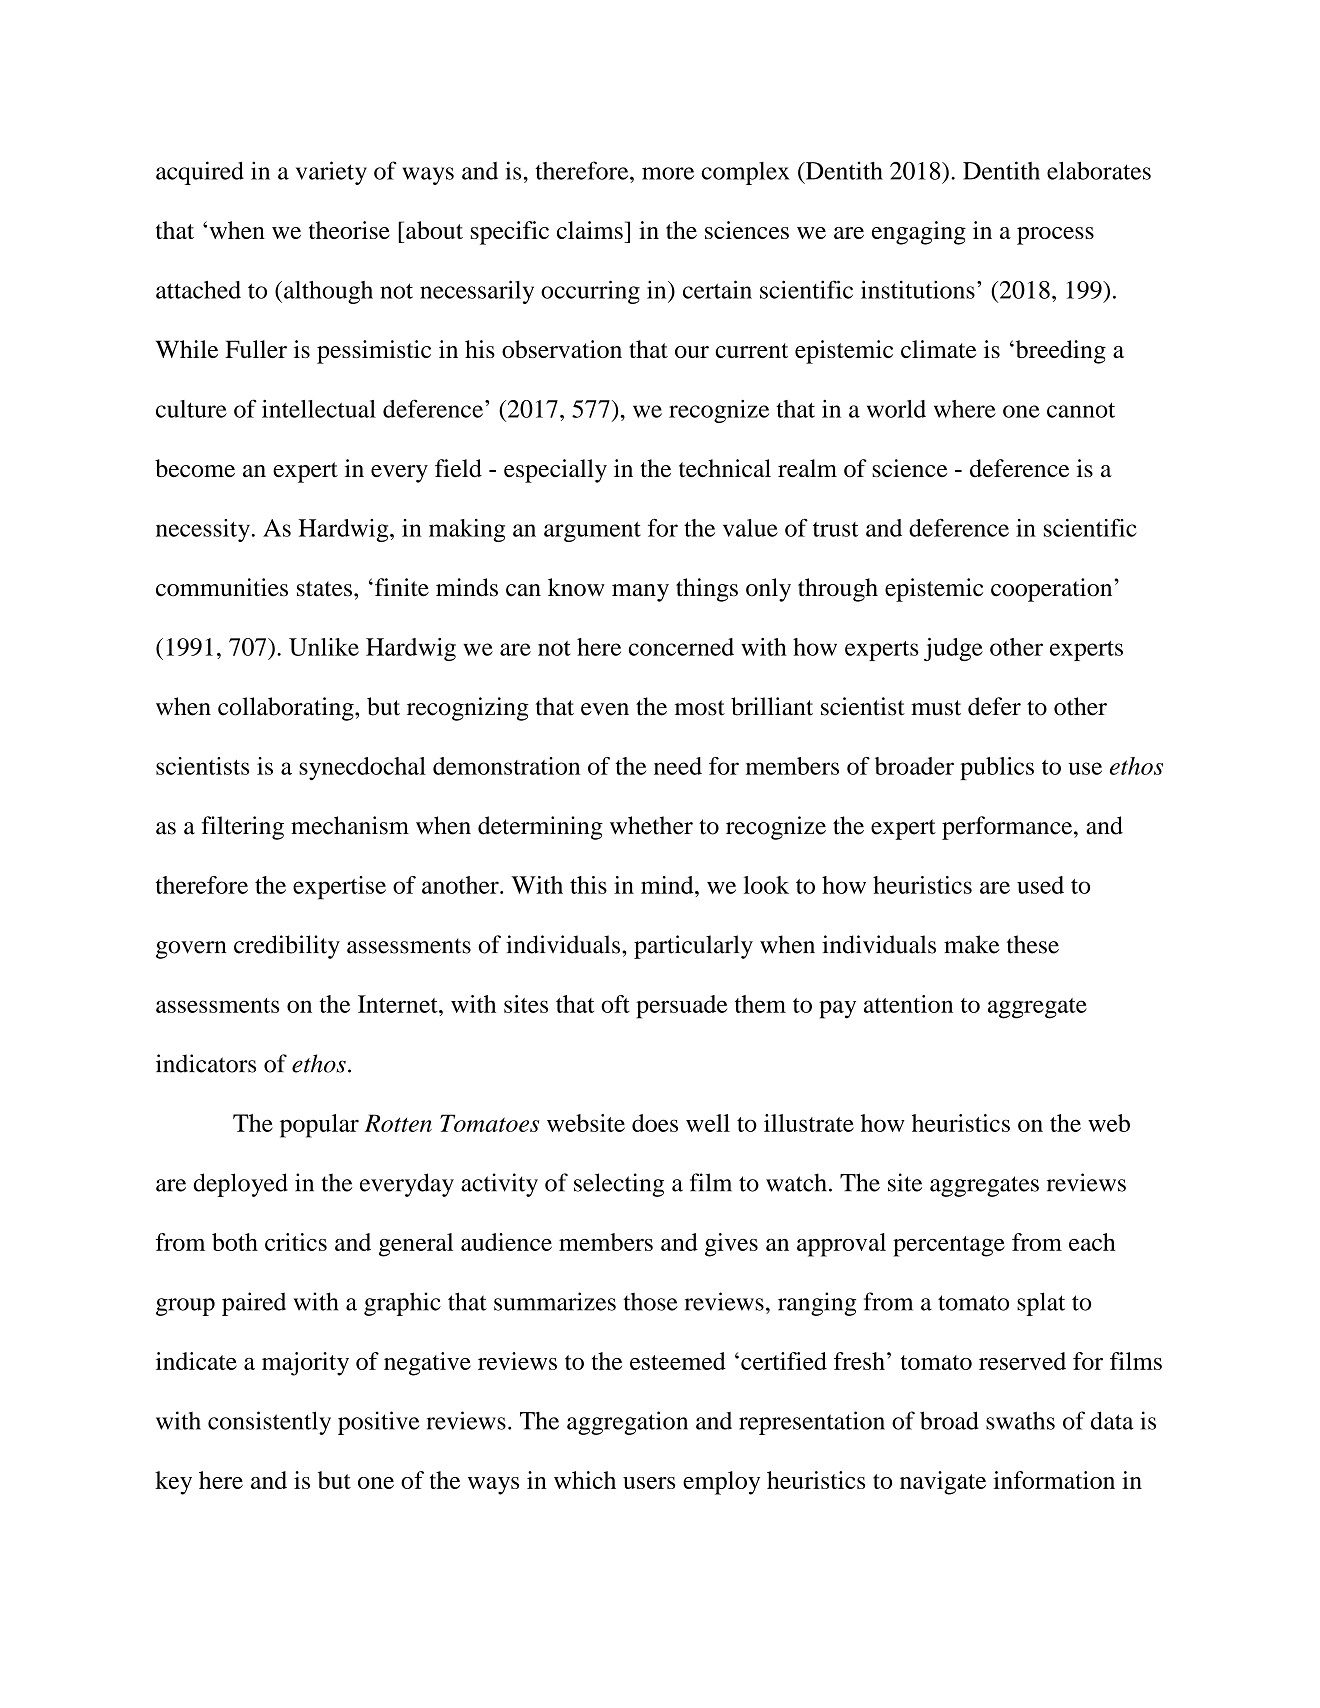 This screenshot has height=1708, width=1320. Describe the element at coordinates (627, 1423) in the screenshot. I see `aggregation` at that location.
